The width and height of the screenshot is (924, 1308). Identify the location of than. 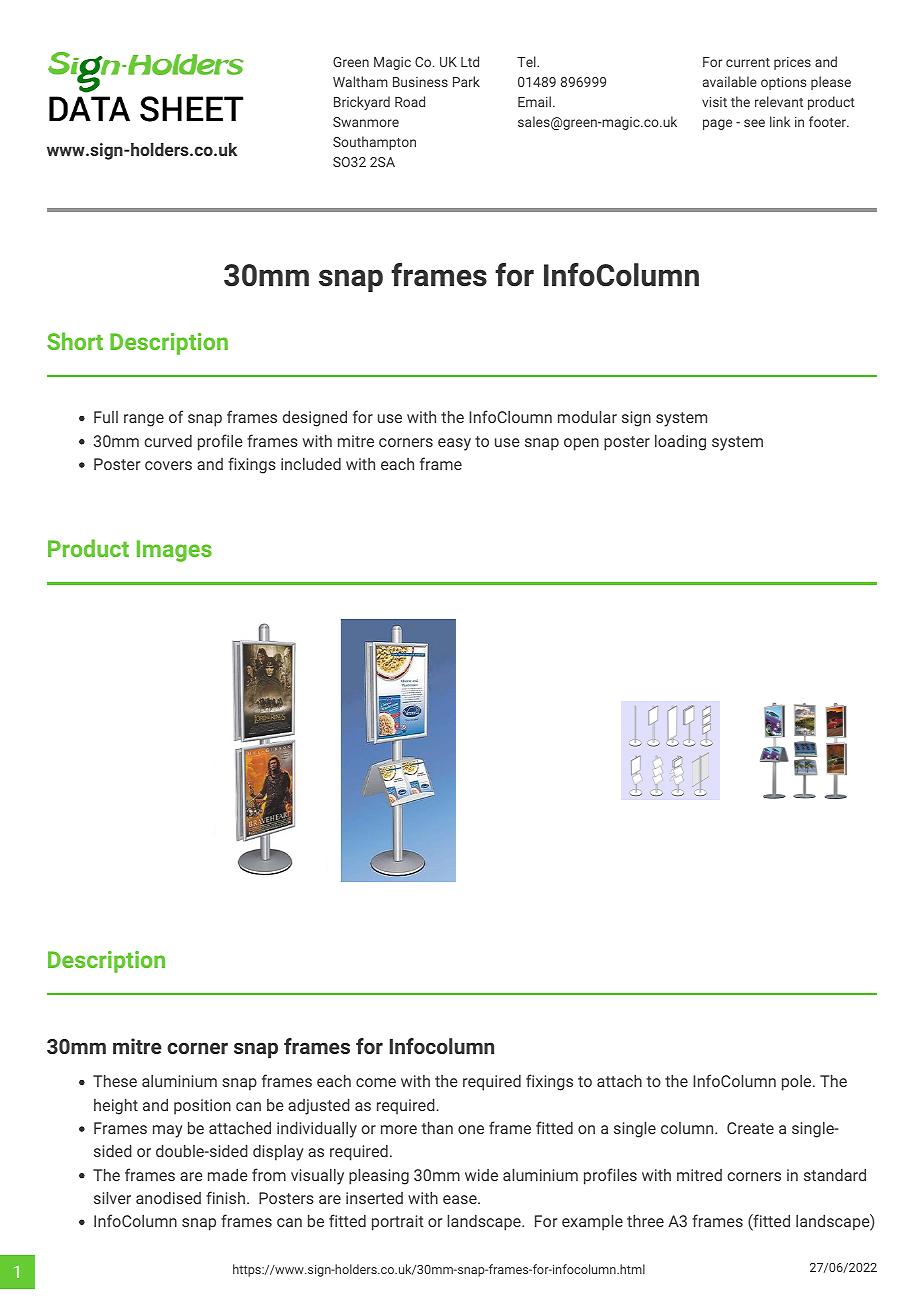
(437, 1128).
